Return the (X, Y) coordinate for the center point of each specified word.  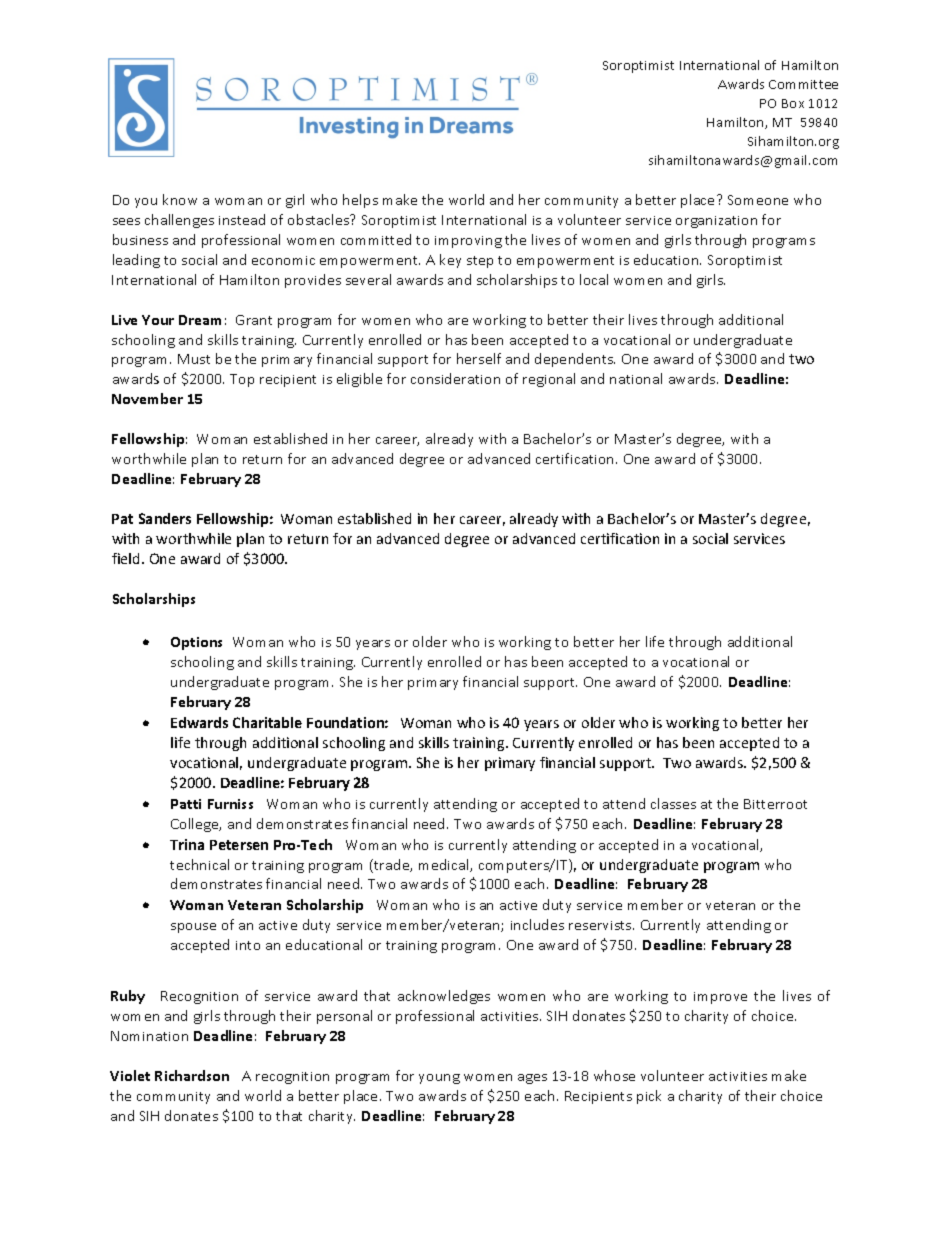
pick (649, 1097)
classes (673, 803)
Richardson (192, 1075)
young (439, 1079)
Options (196, 643)
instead (242, 219)
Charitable (267, 722)
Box (793, 103)
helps (360, 201)
